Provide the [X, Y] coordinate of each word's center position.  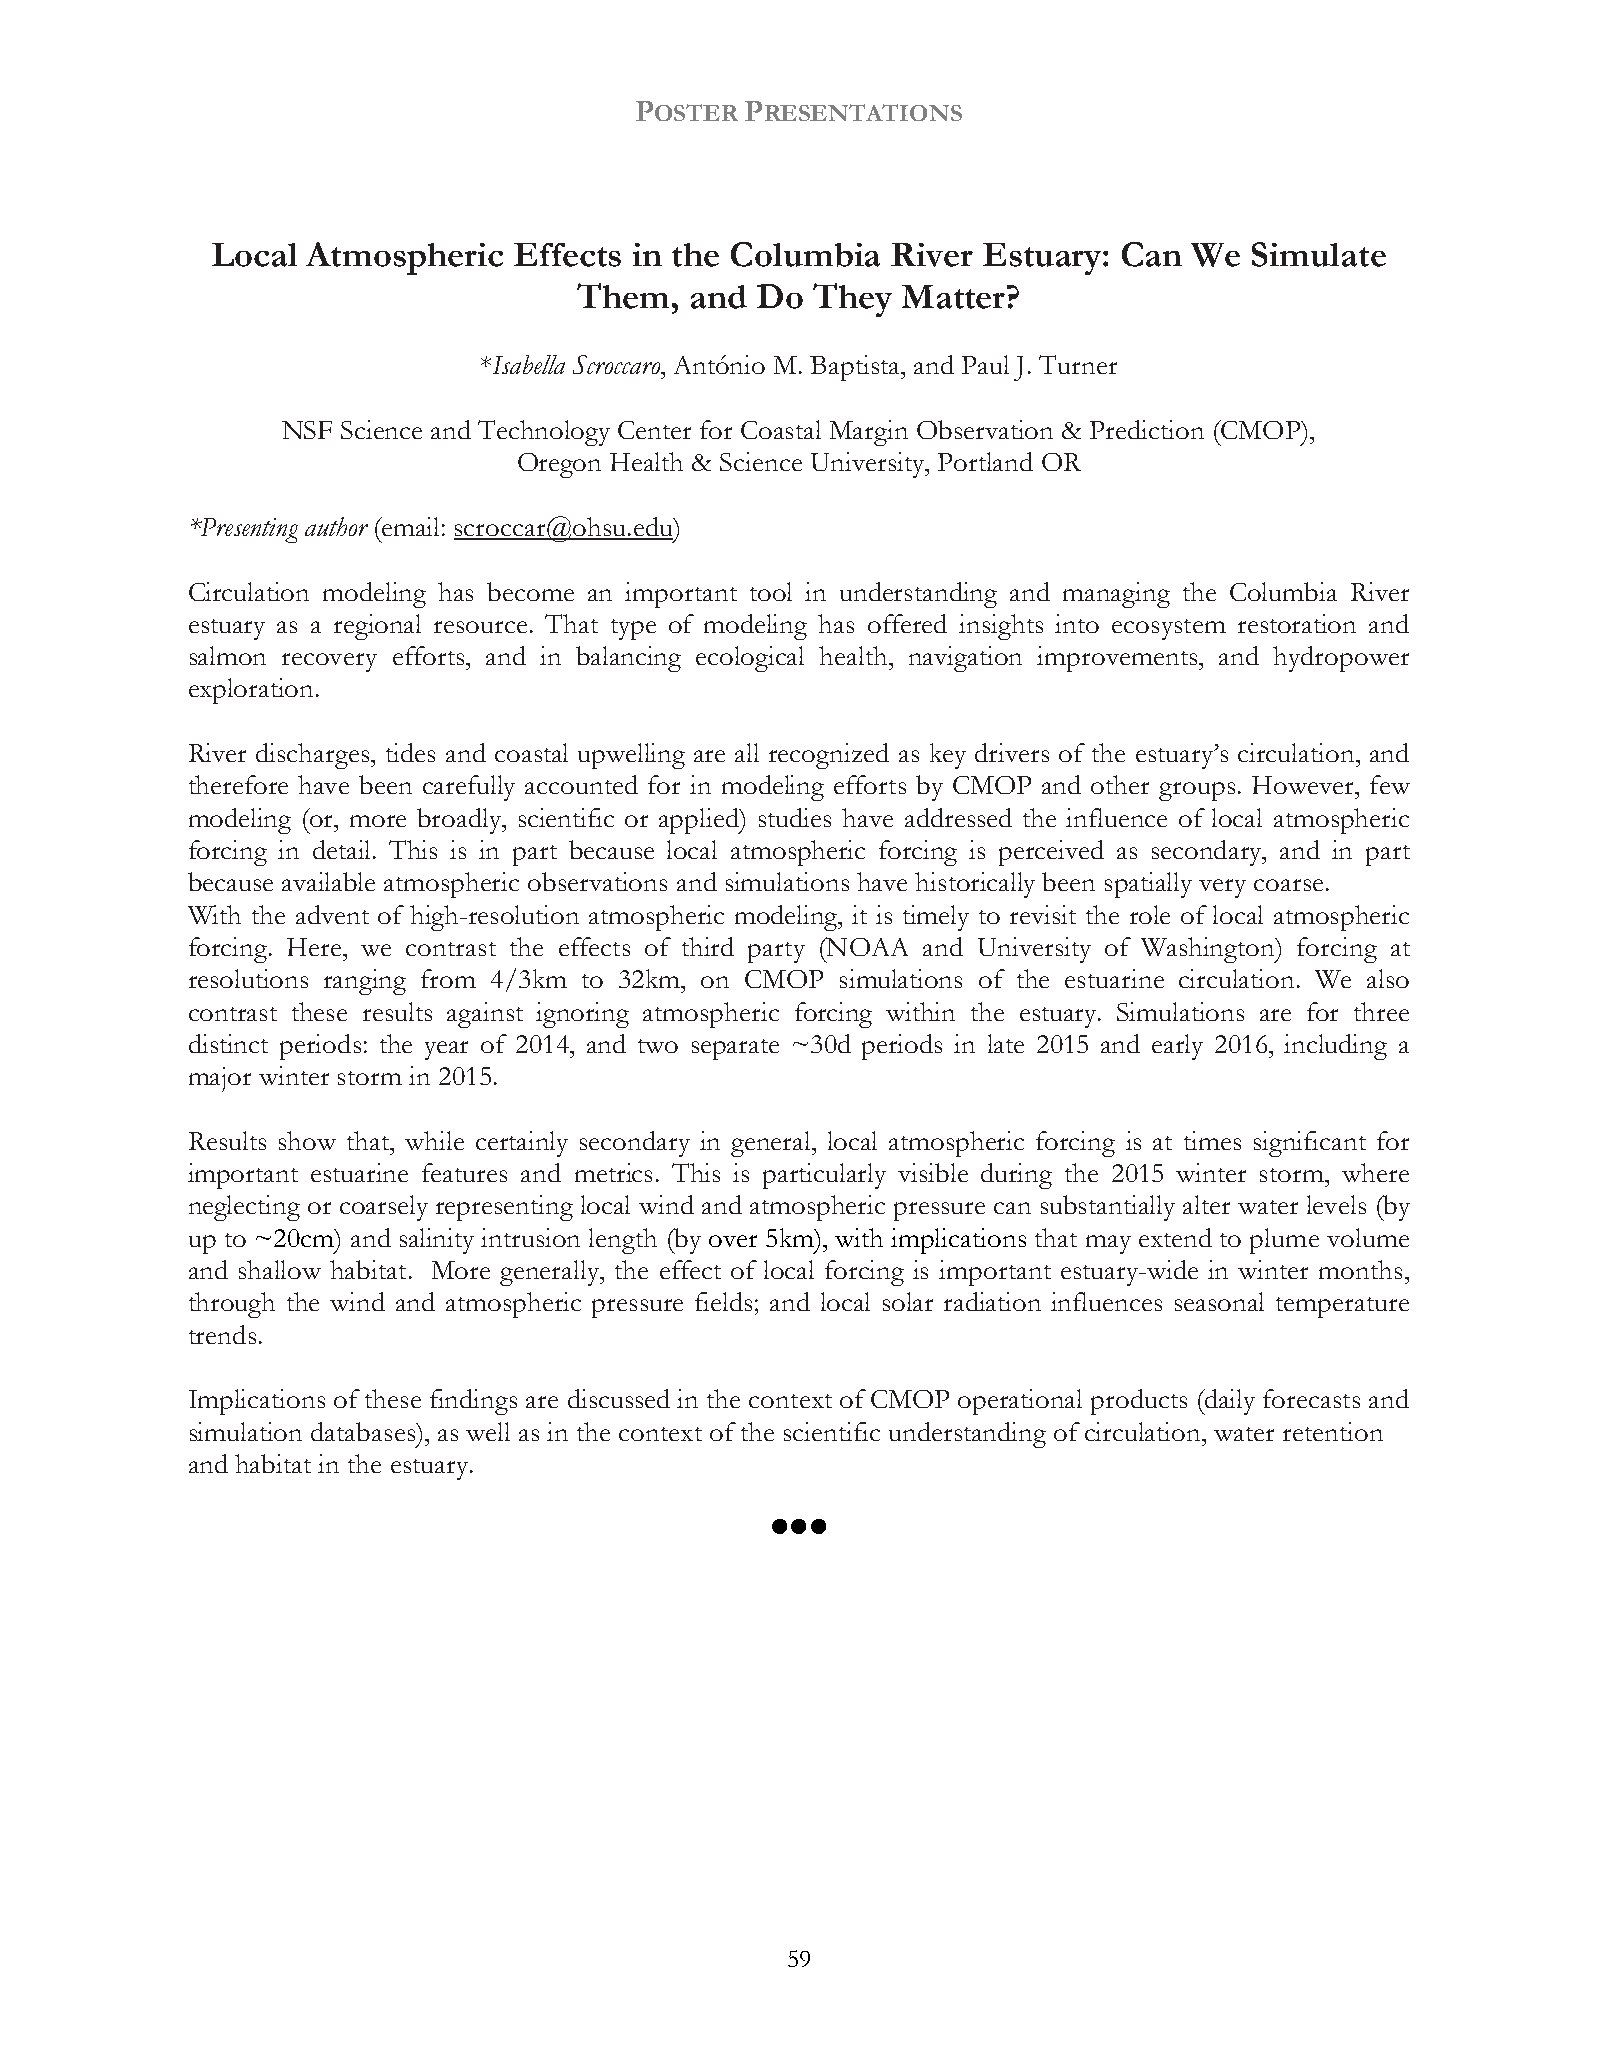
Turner [1078, 364]
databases [364, 1431]
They [852, 300]
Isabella [527, 364]
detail [343, 849]
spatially [1148, 885]
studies [795, 817]
